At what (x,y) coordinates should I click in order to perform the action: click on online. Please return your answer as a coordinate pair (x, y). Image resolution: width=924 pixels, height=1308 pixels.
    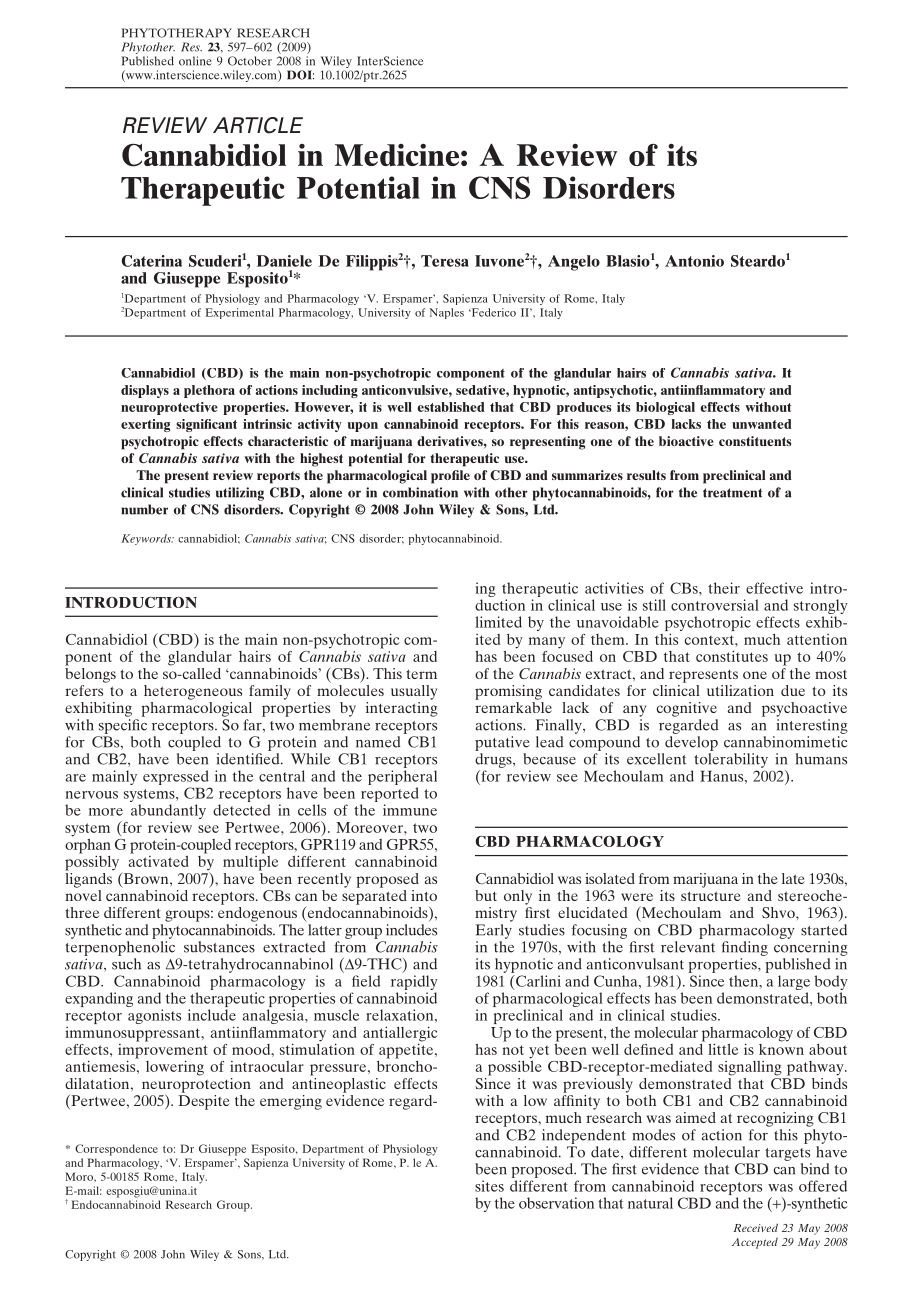
    Looking at the image, I should click on (195, 61).
